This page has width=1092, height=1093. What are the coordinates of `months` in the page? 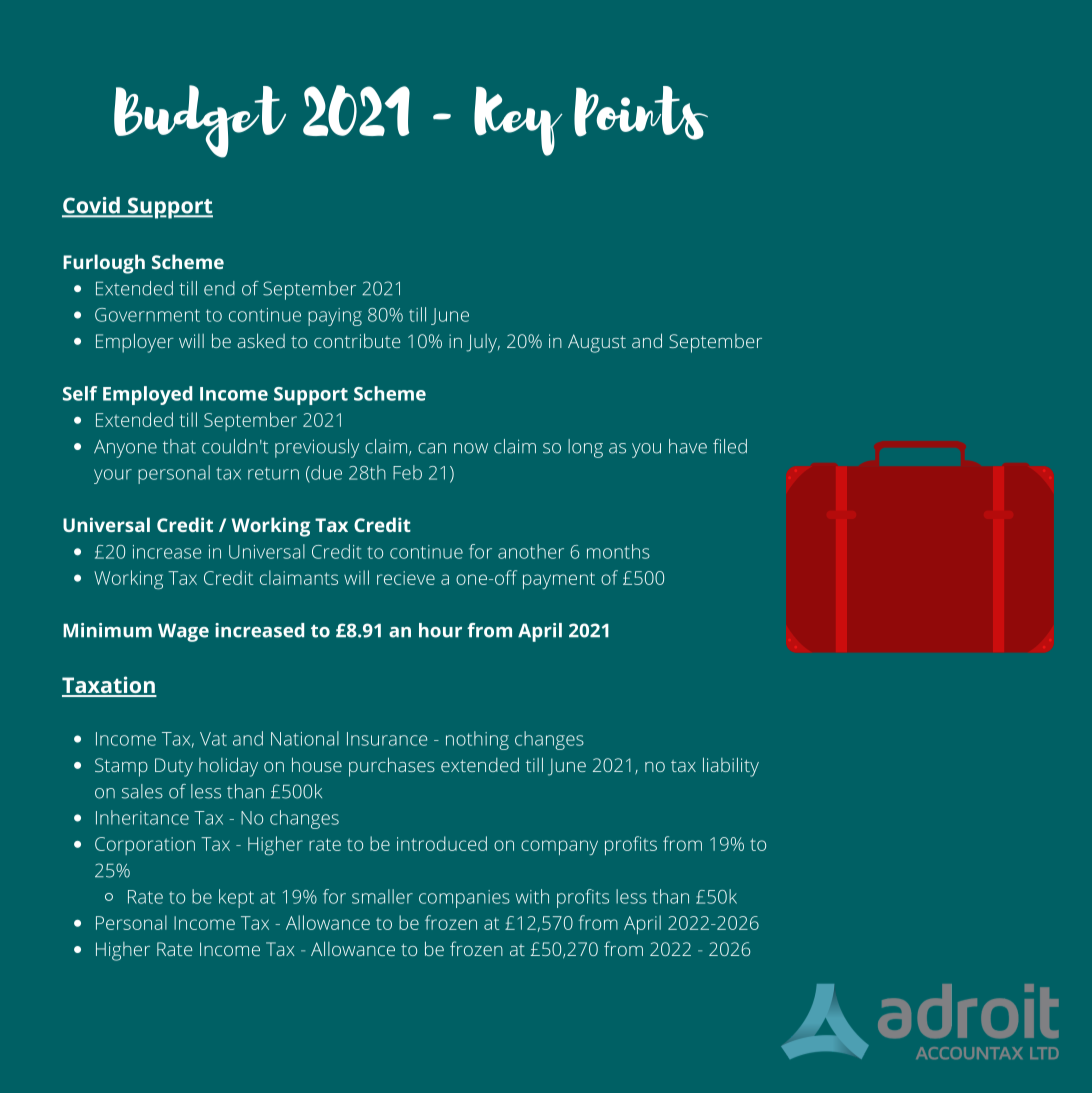 It's located at (618, 551).
